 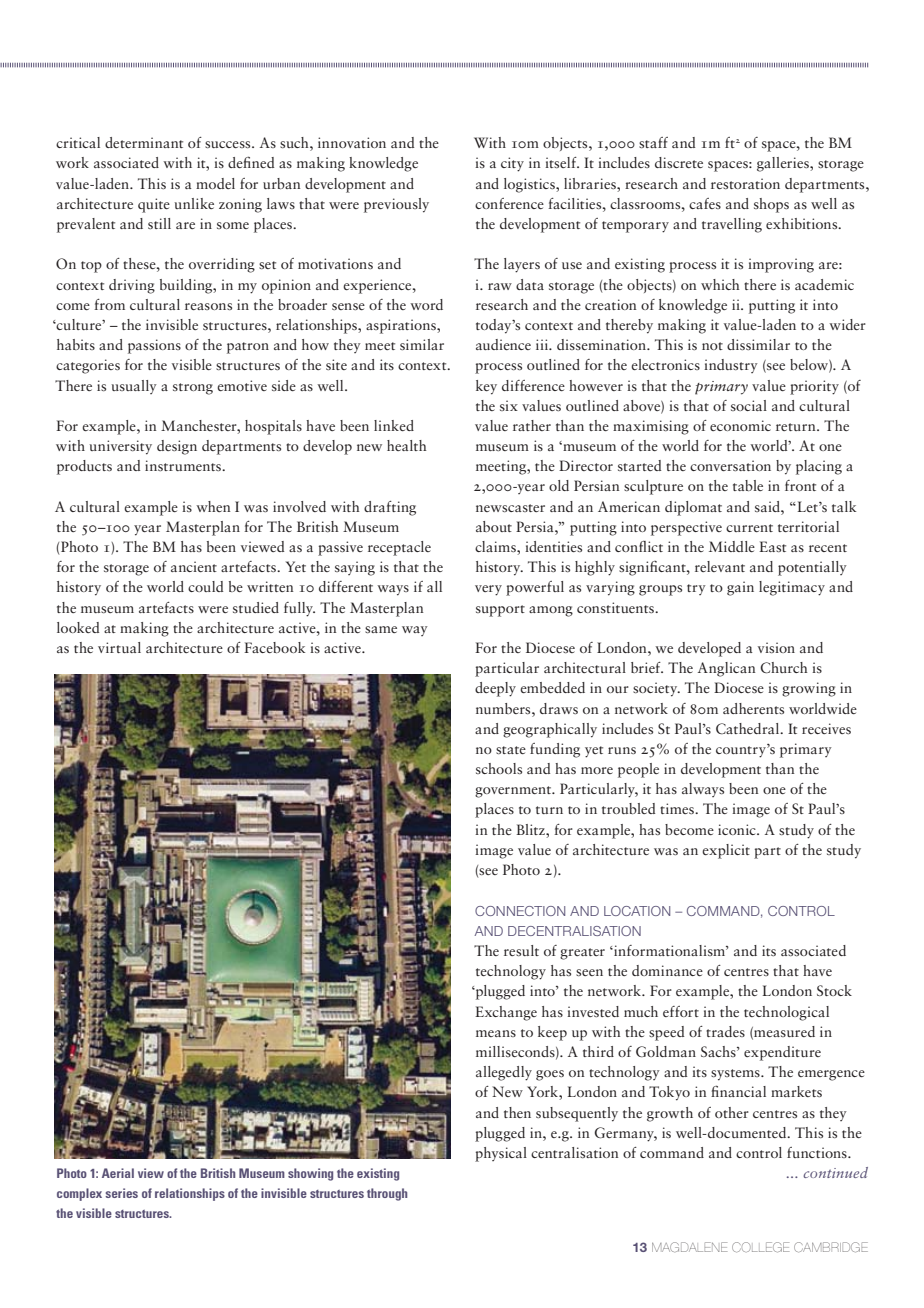 What do you see at coordinates (740, 425) in the document?
I see `economic` at bounding box center [740, 425].
